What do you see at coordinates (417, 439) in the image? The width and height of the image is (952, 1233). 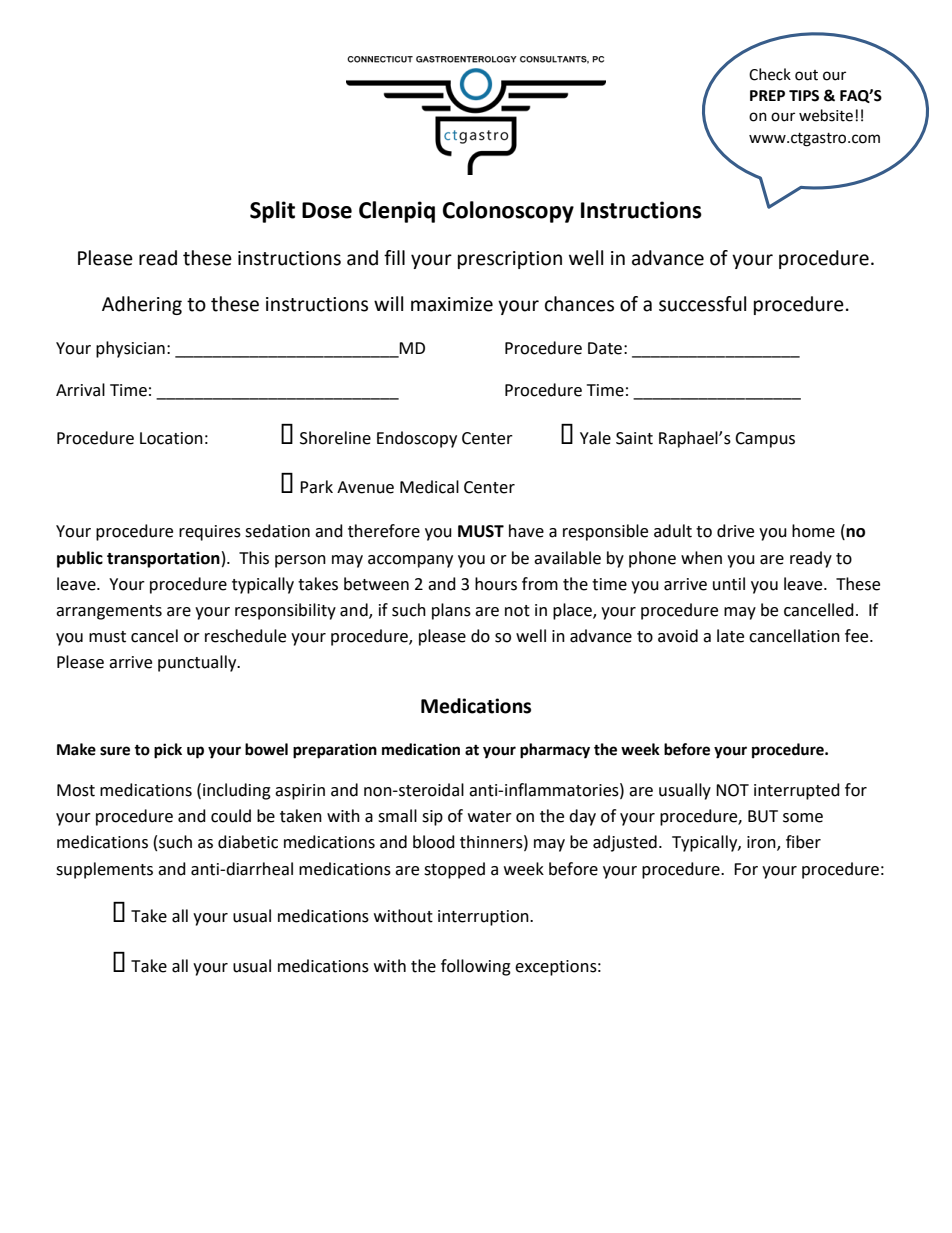 I see `Endoscopy` at bounding box center [417, 439].
